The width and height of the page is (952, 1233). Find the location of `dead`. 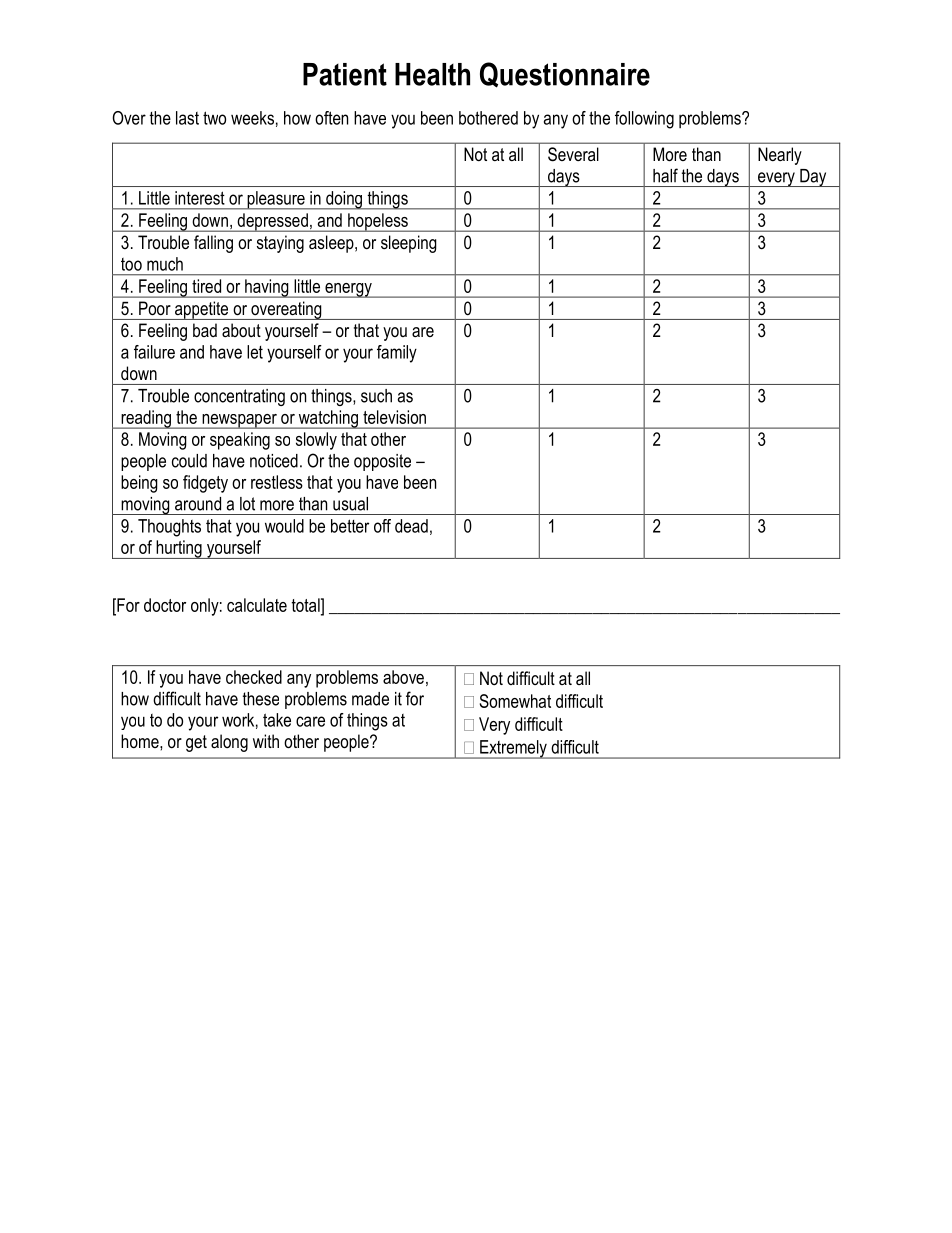

dead is located at coordinates (411, 526).
